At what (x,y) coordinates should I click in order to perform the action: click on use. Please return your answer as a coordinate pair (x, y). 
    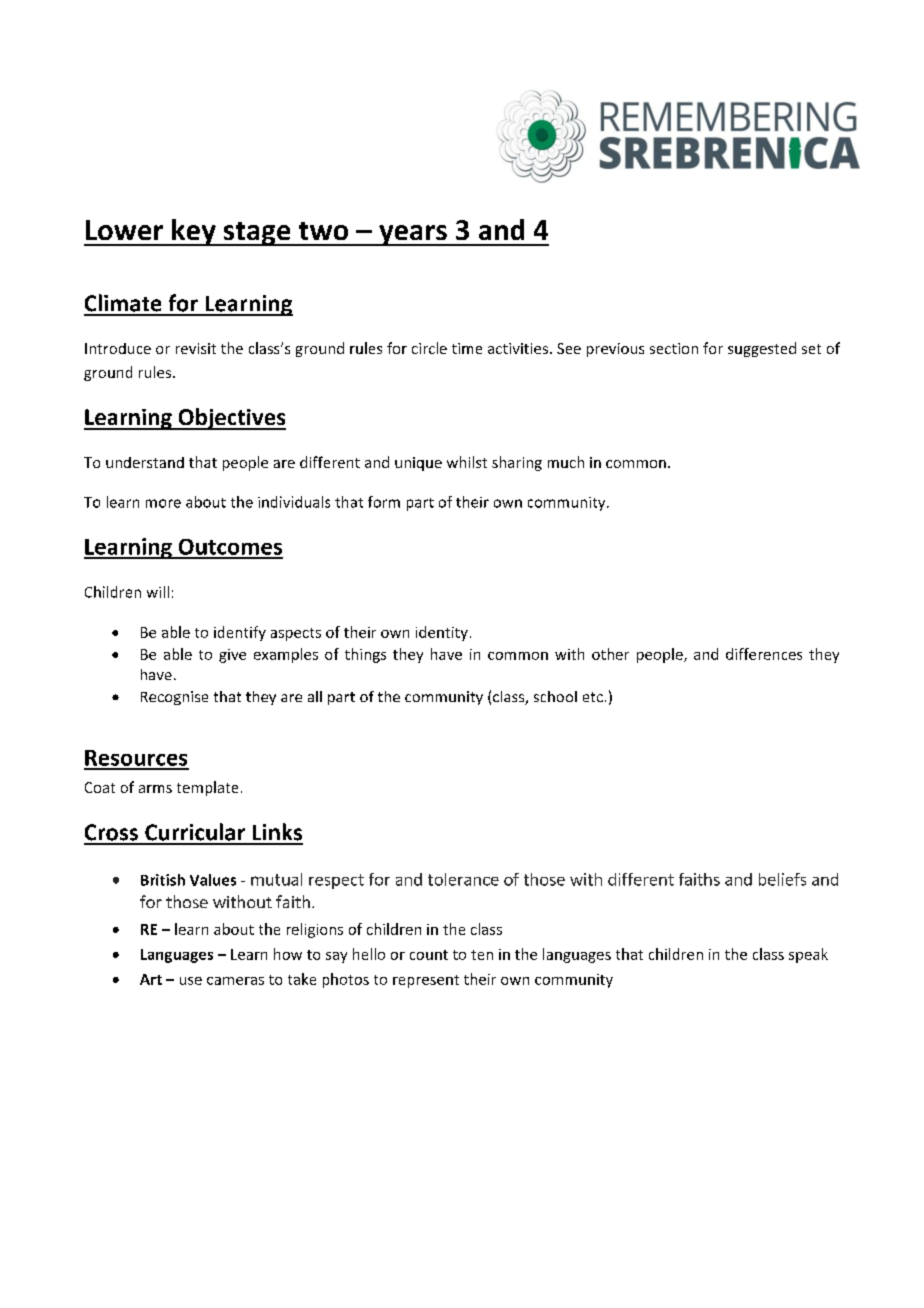
    Looking at the image, I should click on (191, 981).
